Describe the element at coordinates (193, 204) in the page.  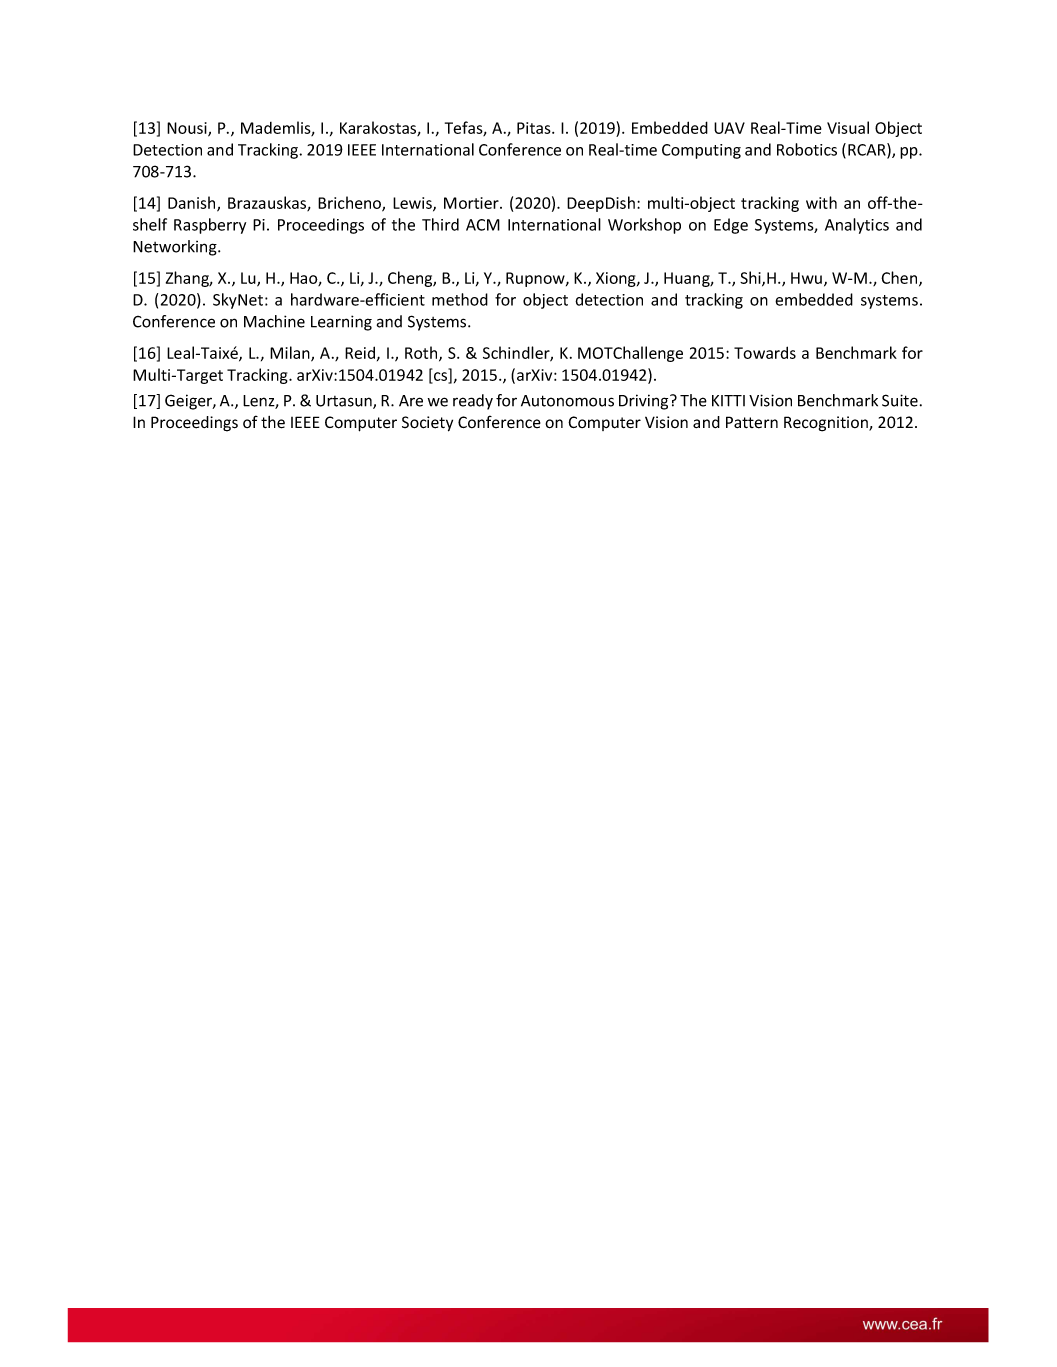
I see `Danish` at that location.
